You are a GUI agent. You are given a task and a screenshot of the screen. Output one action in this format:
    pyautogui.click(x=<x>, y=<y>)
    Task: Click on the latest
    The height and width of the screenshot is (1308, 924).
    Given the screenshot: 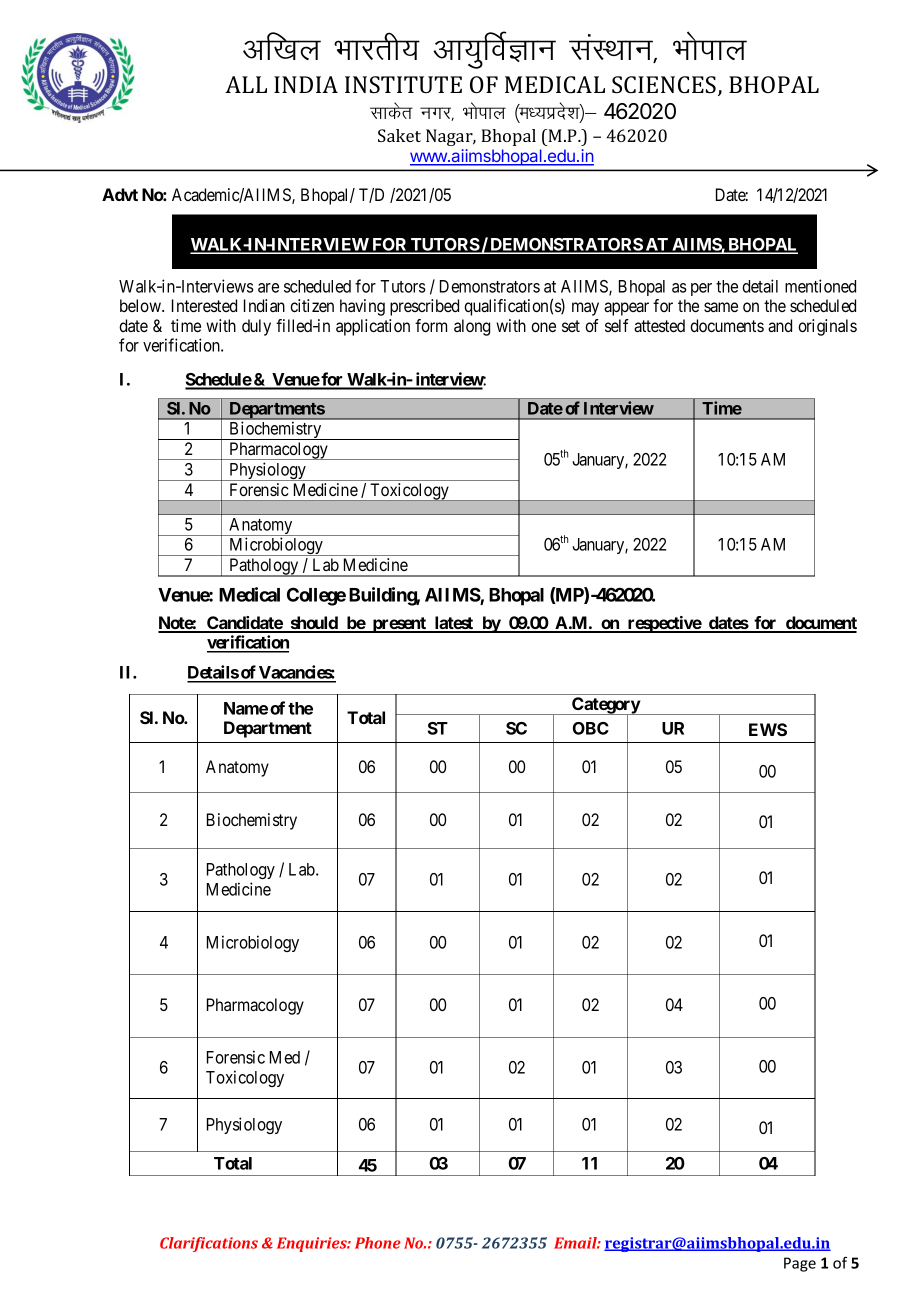 What is the action you would take?
    pyautogui.click(x=454, y=624)
